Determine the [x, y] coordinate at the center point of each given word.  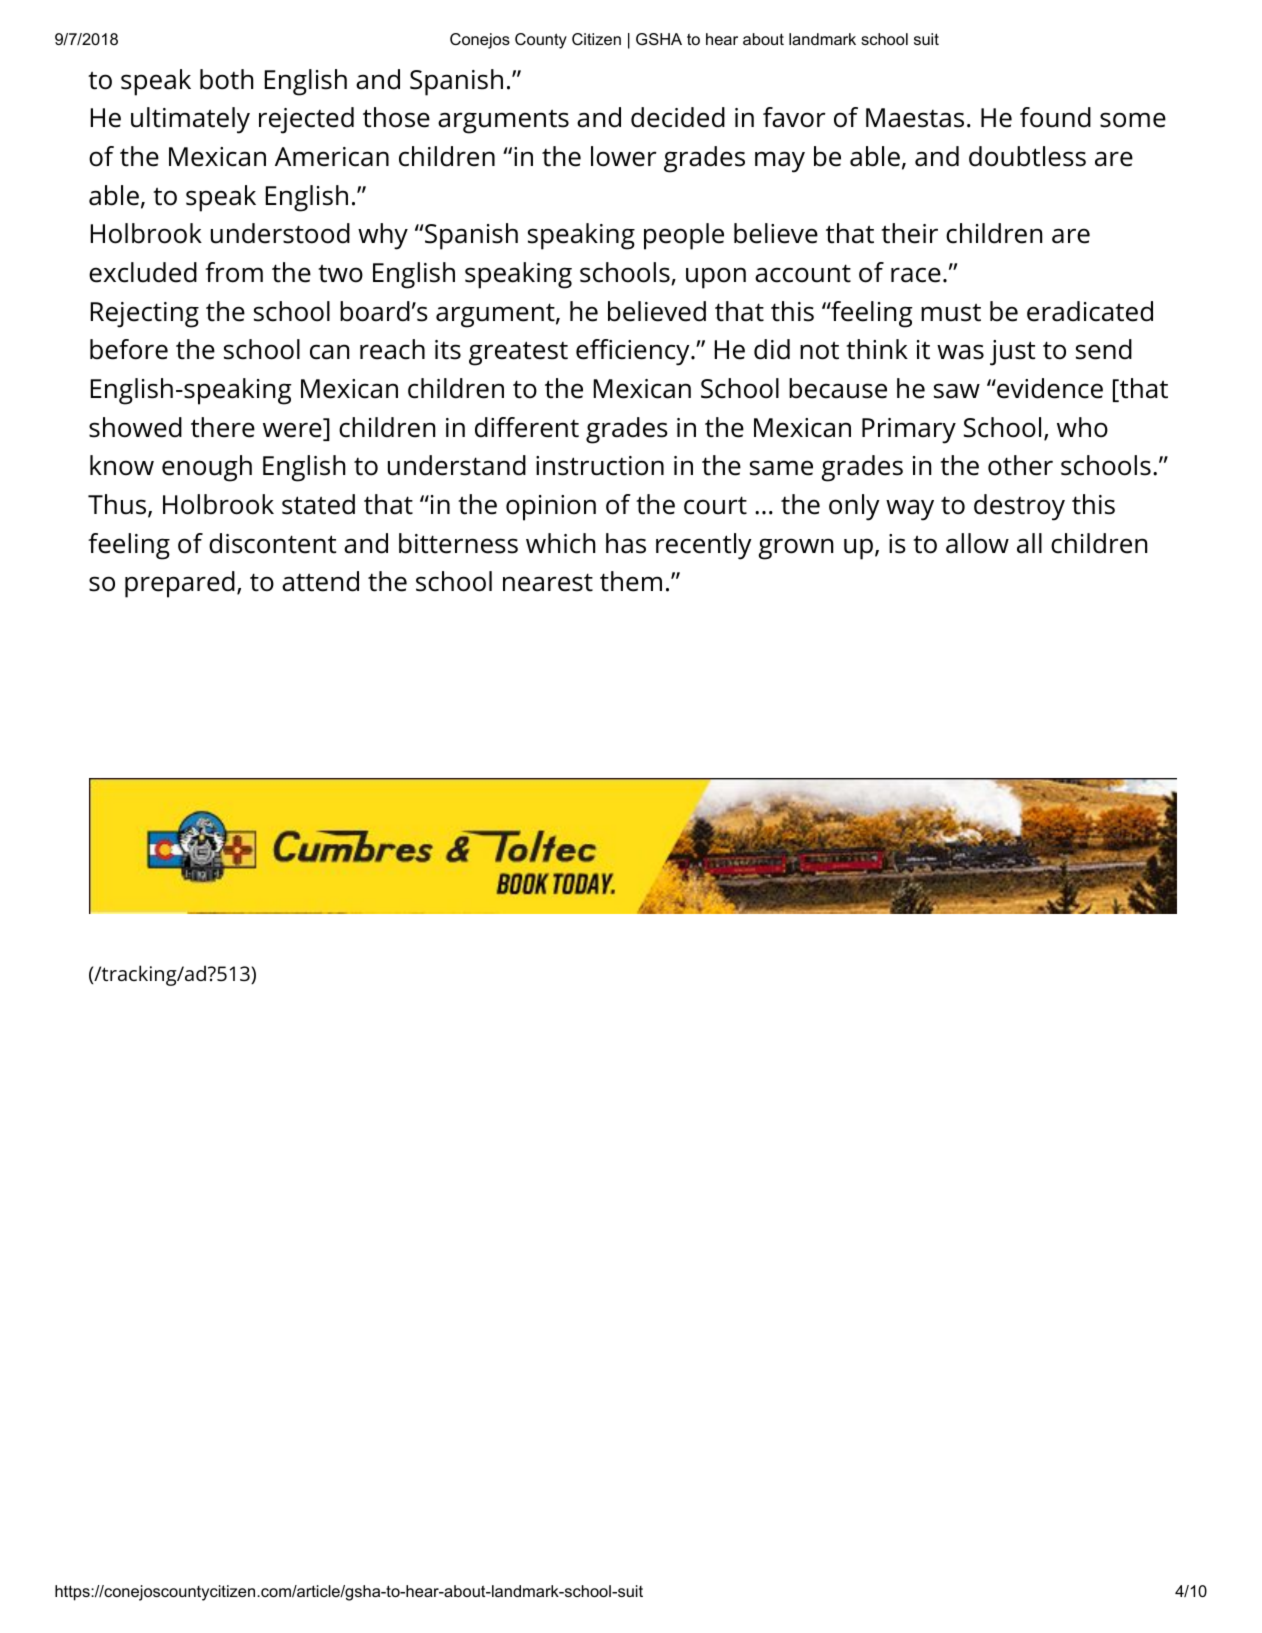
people [684, 236]
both [226, 79]
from [234, 272]
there [223, 427]
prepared [180, 584]
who [1082, 427]
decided [678, 117]
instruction [600, 466]
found [1055, 117]
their [909, 233]
